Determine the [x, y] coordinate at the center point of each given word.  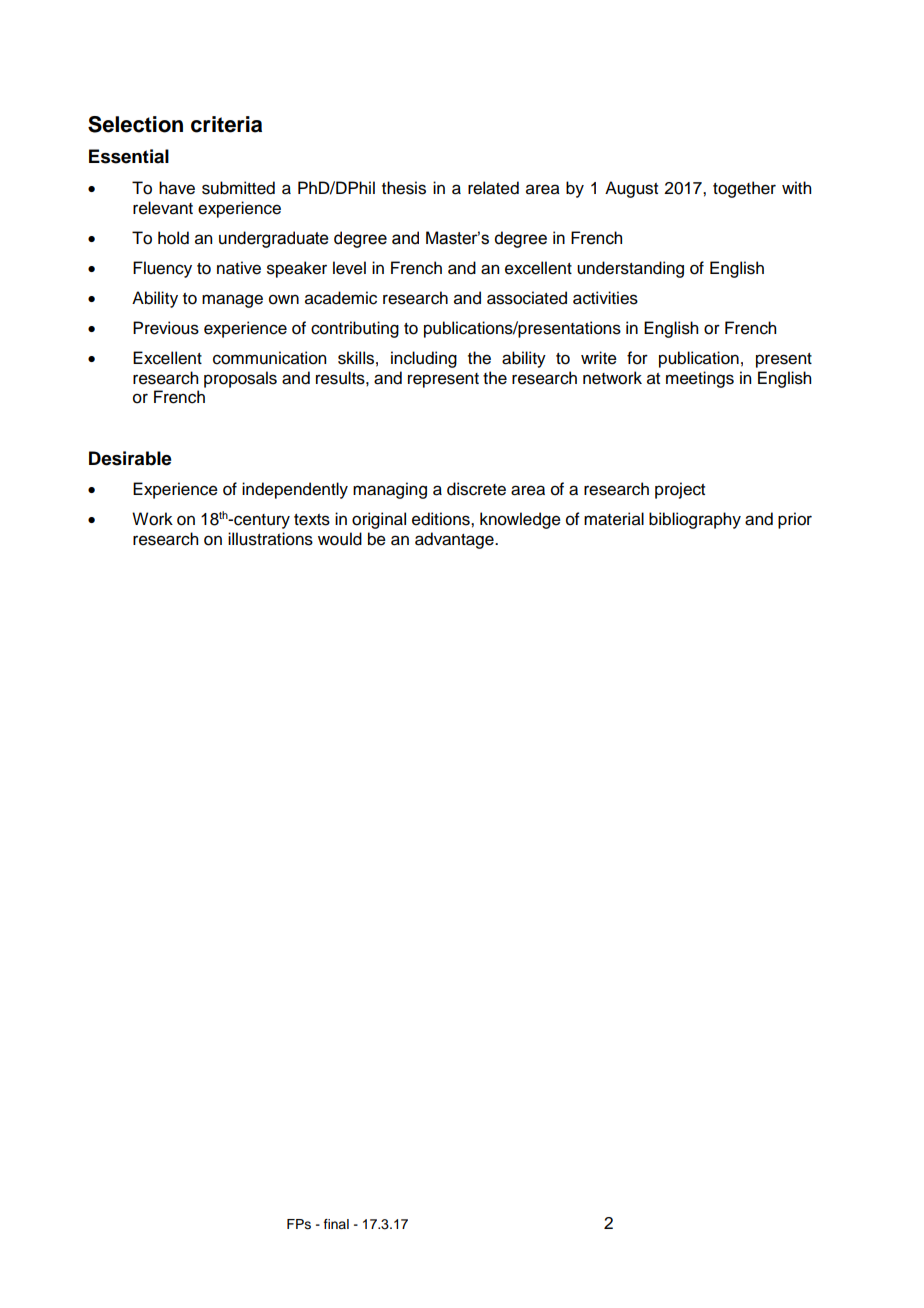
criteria [226, 124]
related [493, 188]
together [744, 189]
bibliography [695, 520]
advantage [455, 540]
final [336, 1224]
